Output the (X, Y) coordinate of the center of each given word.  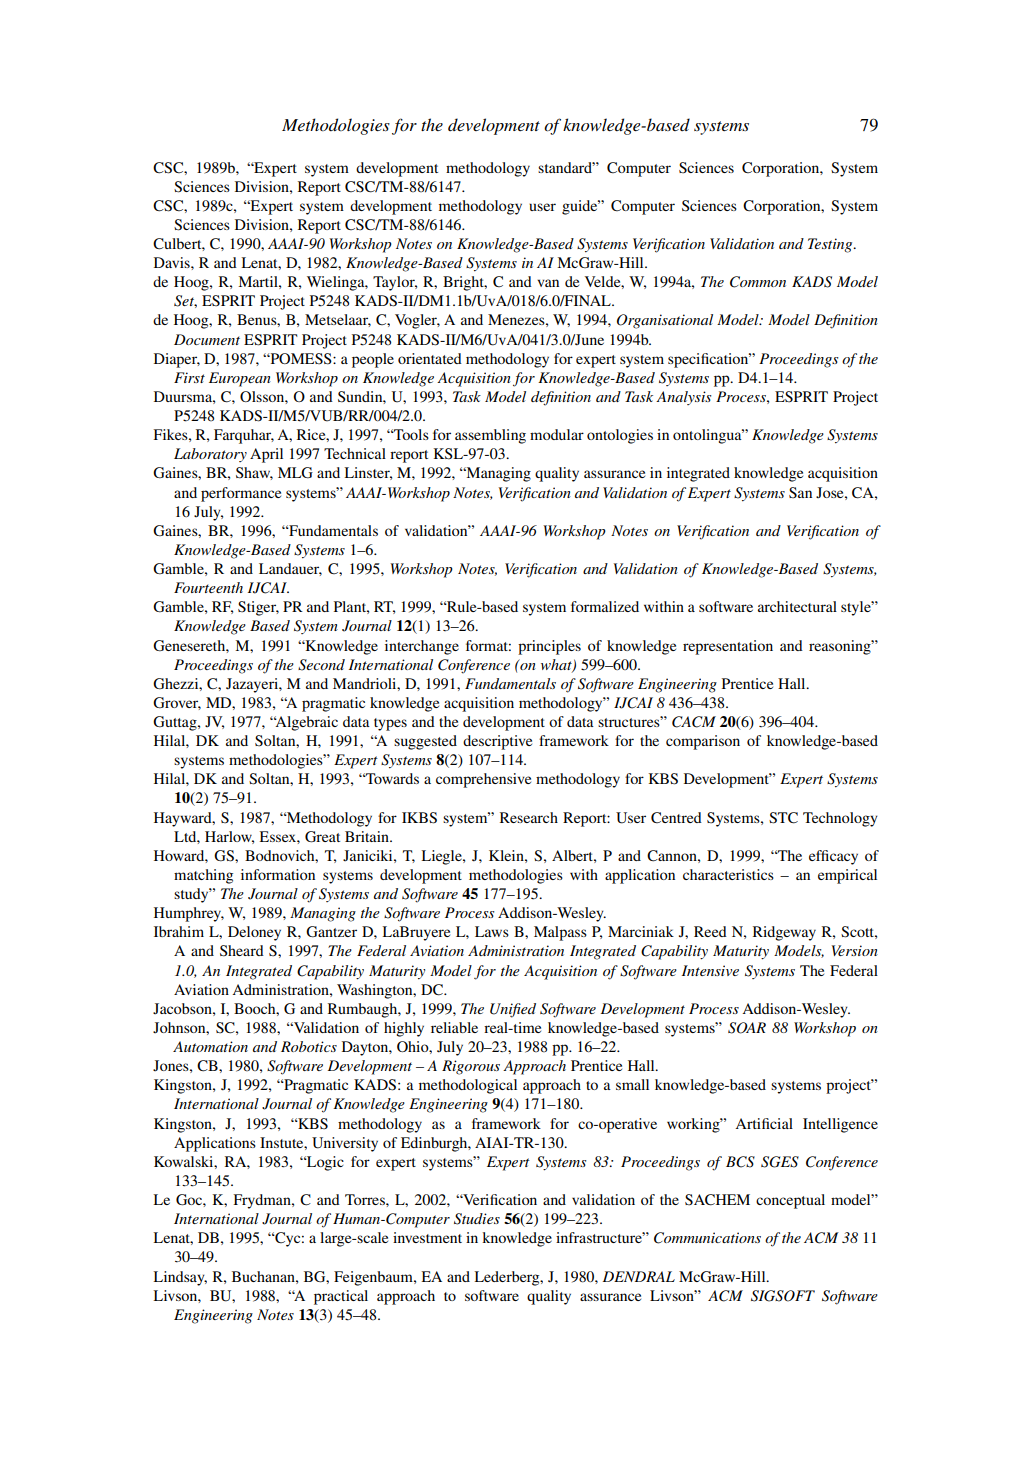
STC (783, 818)
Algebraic (306, 723)
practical (341, 1297)
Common (758, 282)
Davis (173, 262)
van (548, 283)
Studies (477, 1219)
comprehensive (483, 780)
